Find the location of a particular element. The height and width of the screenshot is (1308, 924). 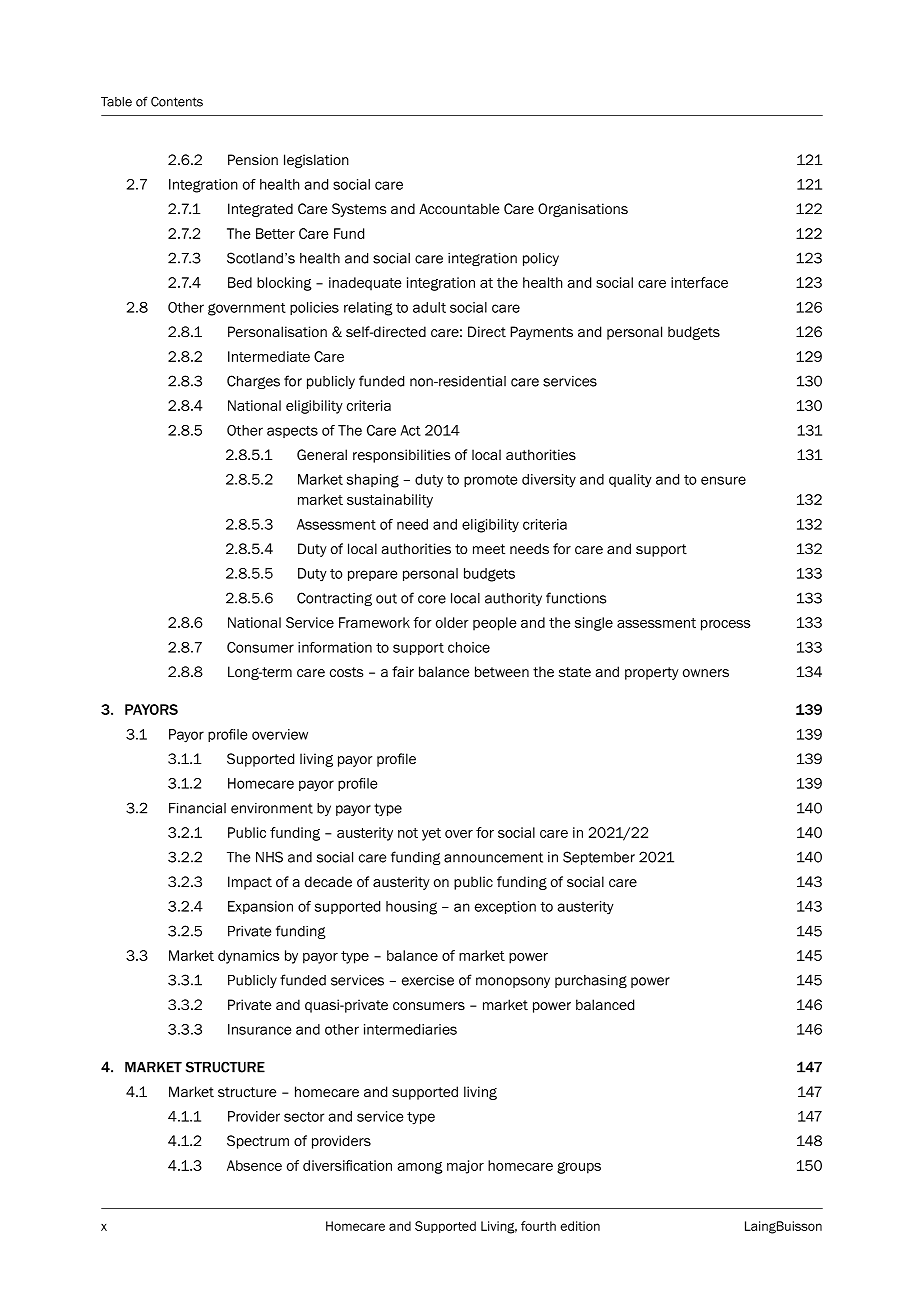

Organisations is located at coordinates (583, 210).
